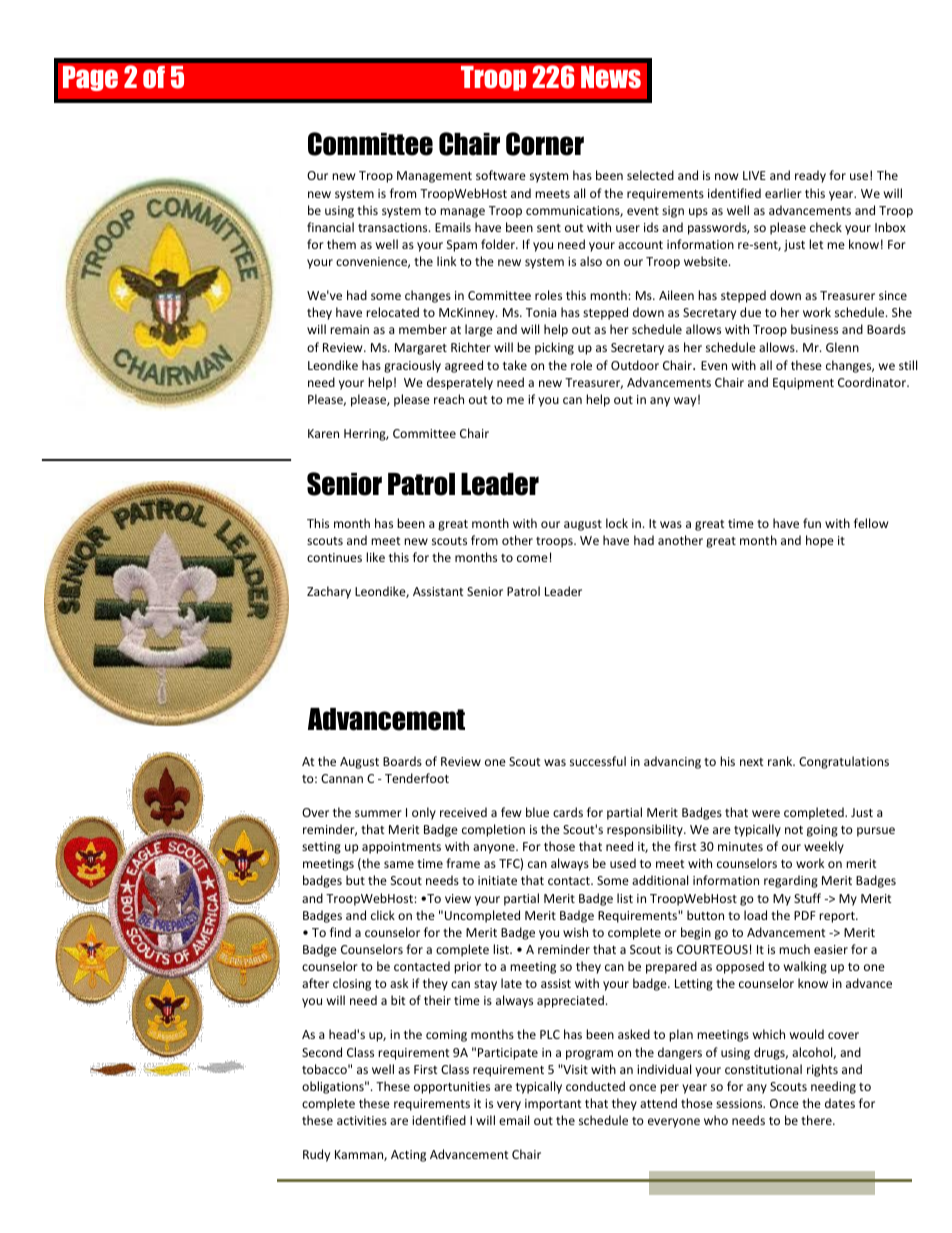  I want to click on Corner, so click(545, 144).
